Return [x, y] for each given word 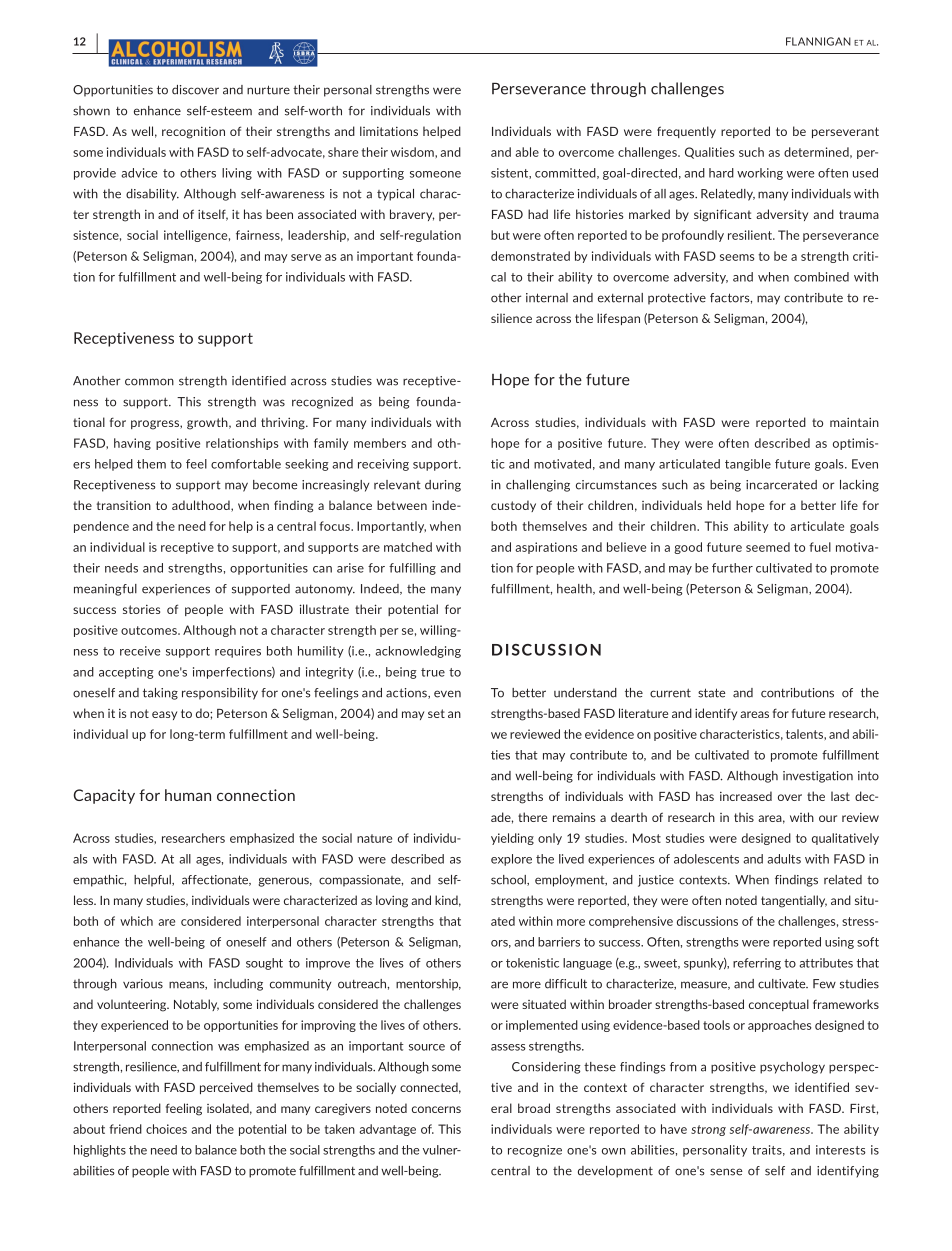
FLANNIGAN [818, 41]
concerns [436, 1109]
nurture [268, 90]
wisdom [413, 152]
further [732, 568]
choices [166, 1129]
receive [140, 651]
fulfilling [412, 569]
